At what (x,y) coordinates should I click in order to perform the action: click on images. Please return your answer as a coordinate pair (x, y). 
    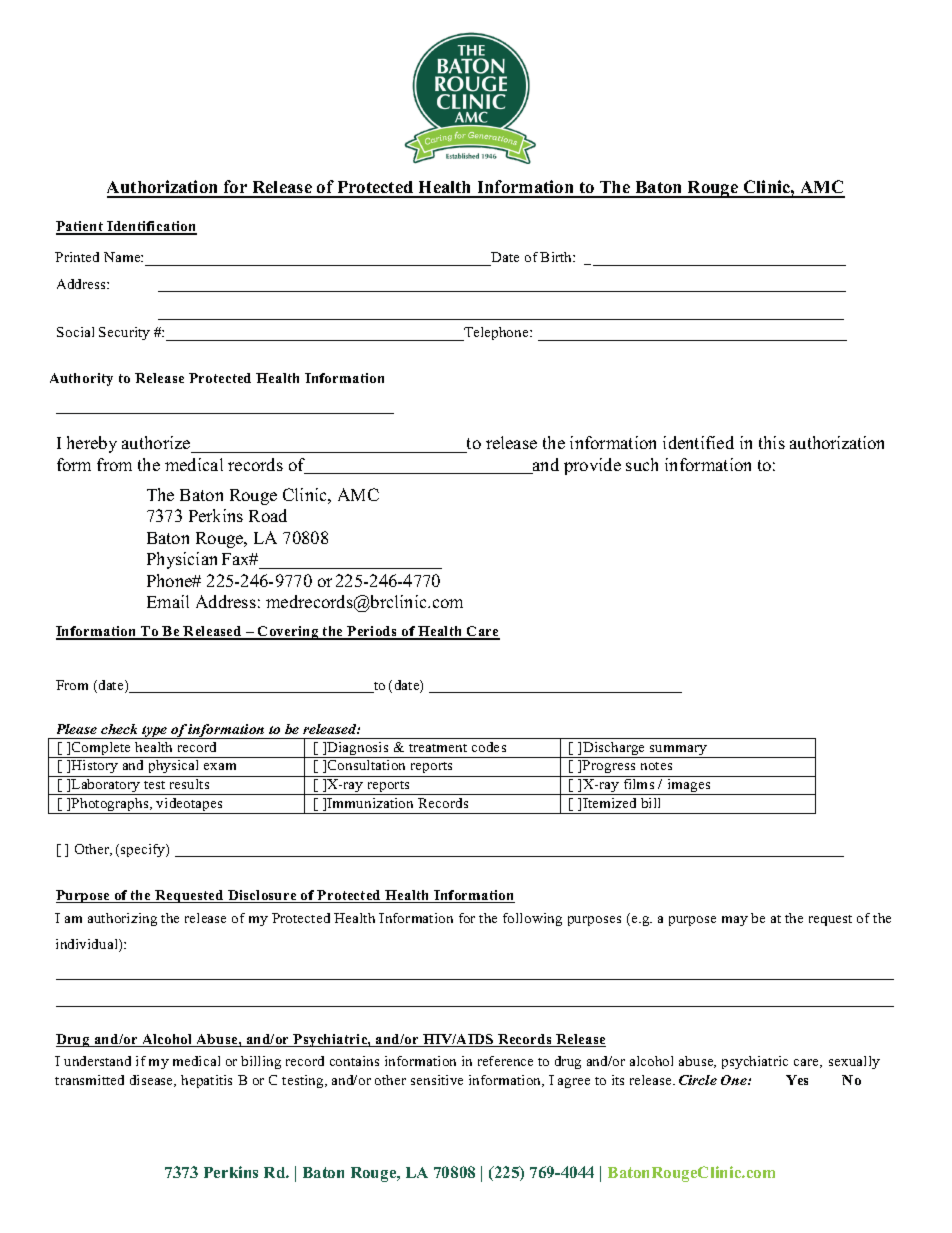
    Looking at the image, I should click on (689, 787).
